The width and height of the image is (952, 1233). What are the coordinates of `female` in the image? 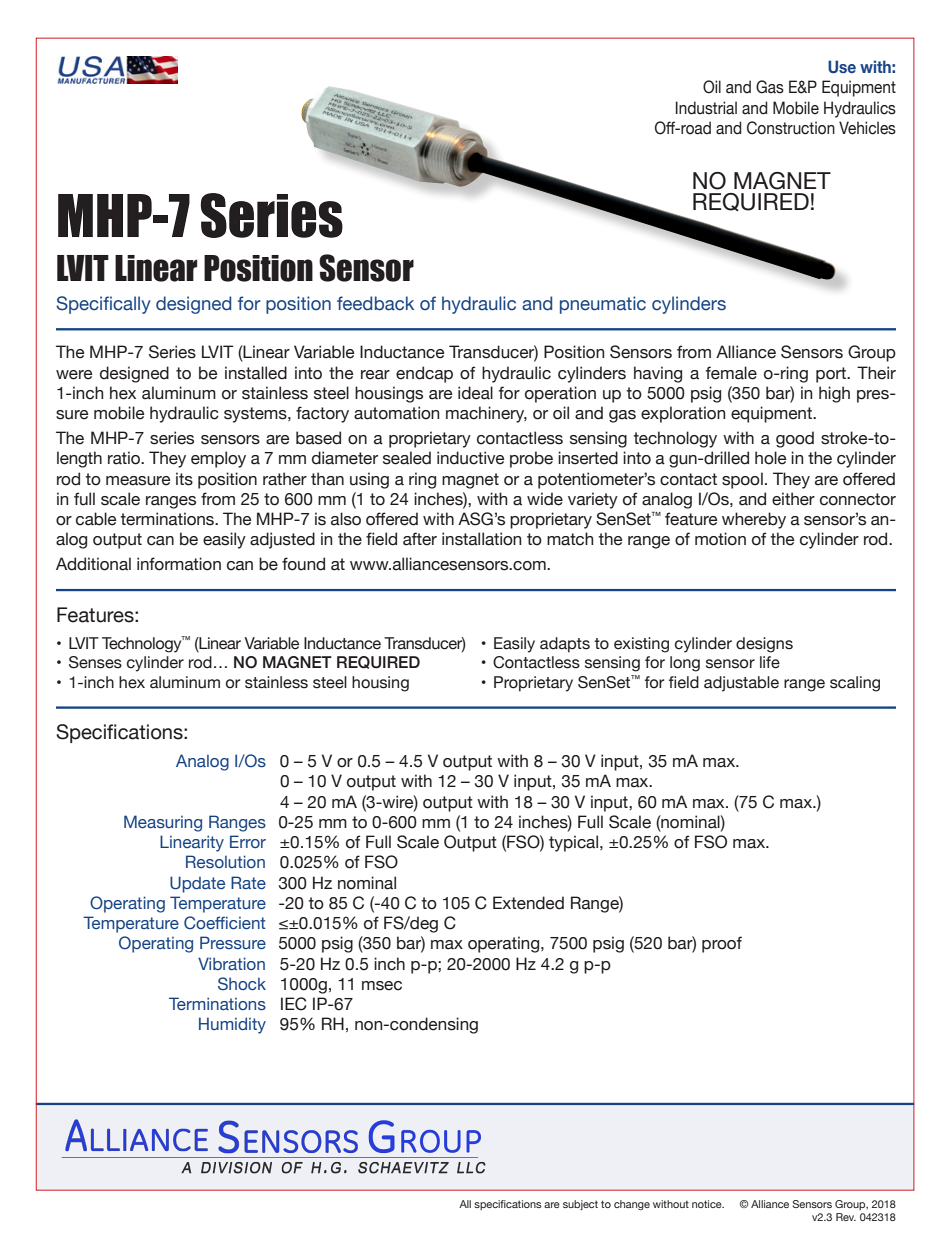 It's located at (731, 373).
